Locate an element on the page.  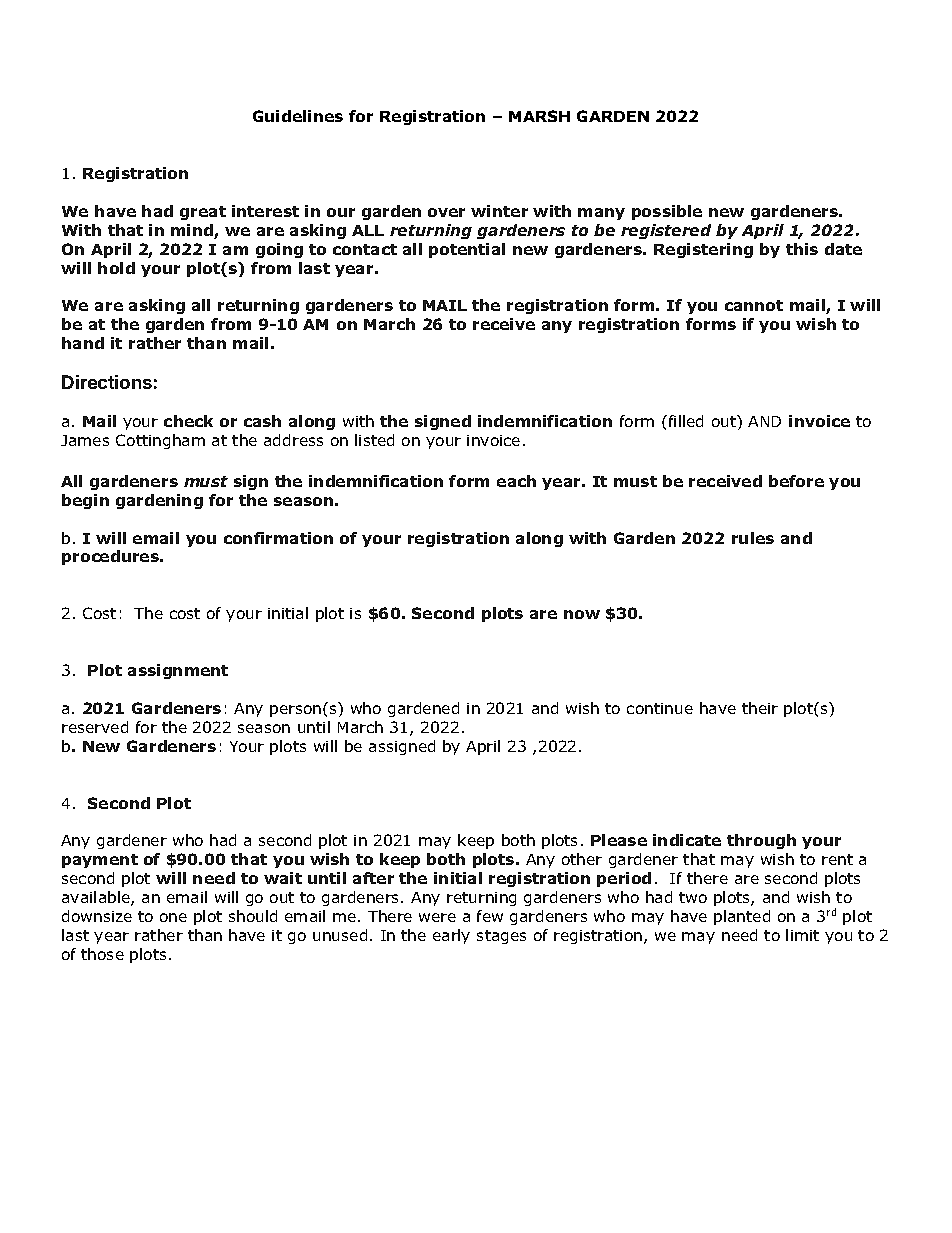
their is located at coordinates (760, 708).
